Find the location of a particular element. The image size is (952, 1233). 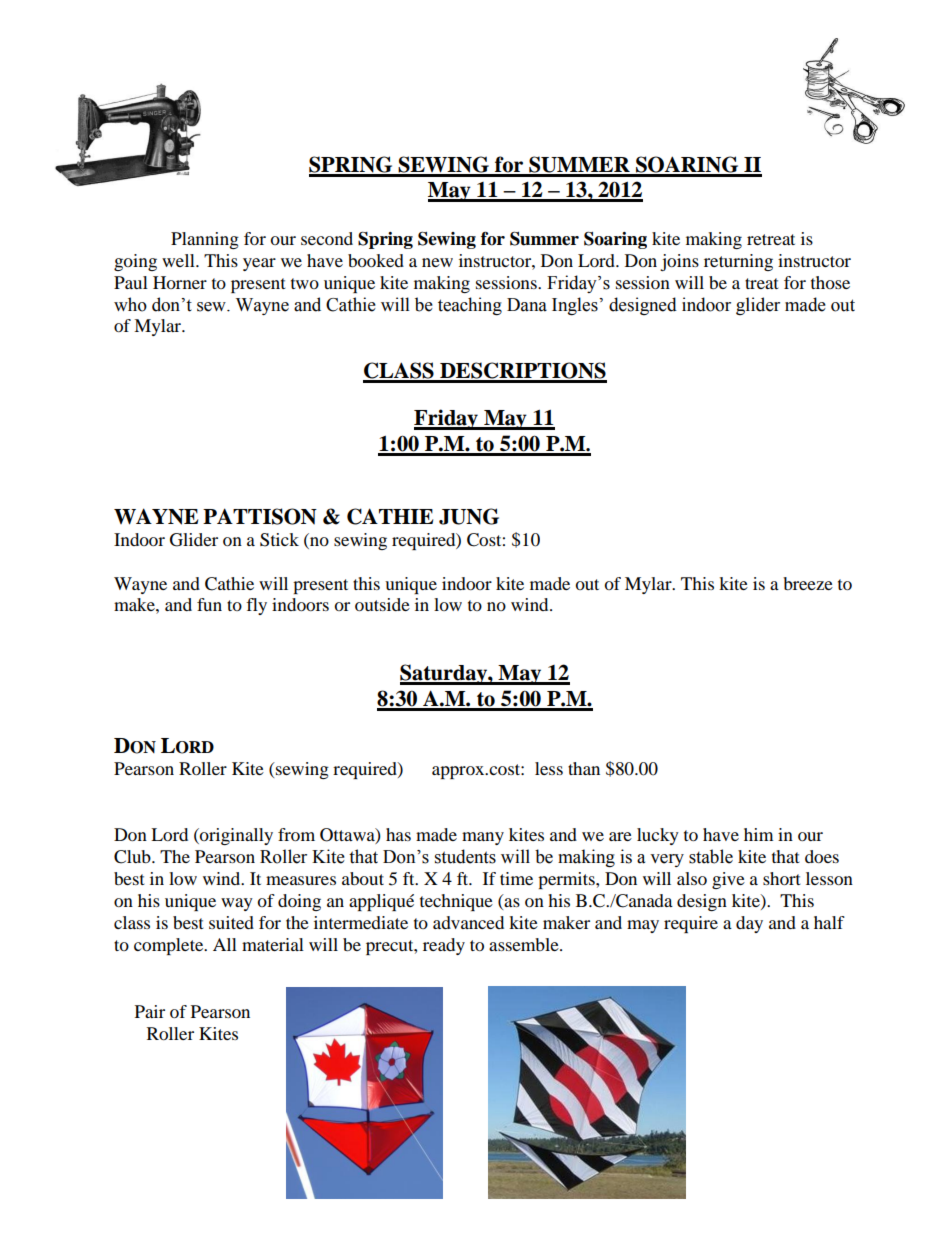

him is located at coordinates (758, 834).
